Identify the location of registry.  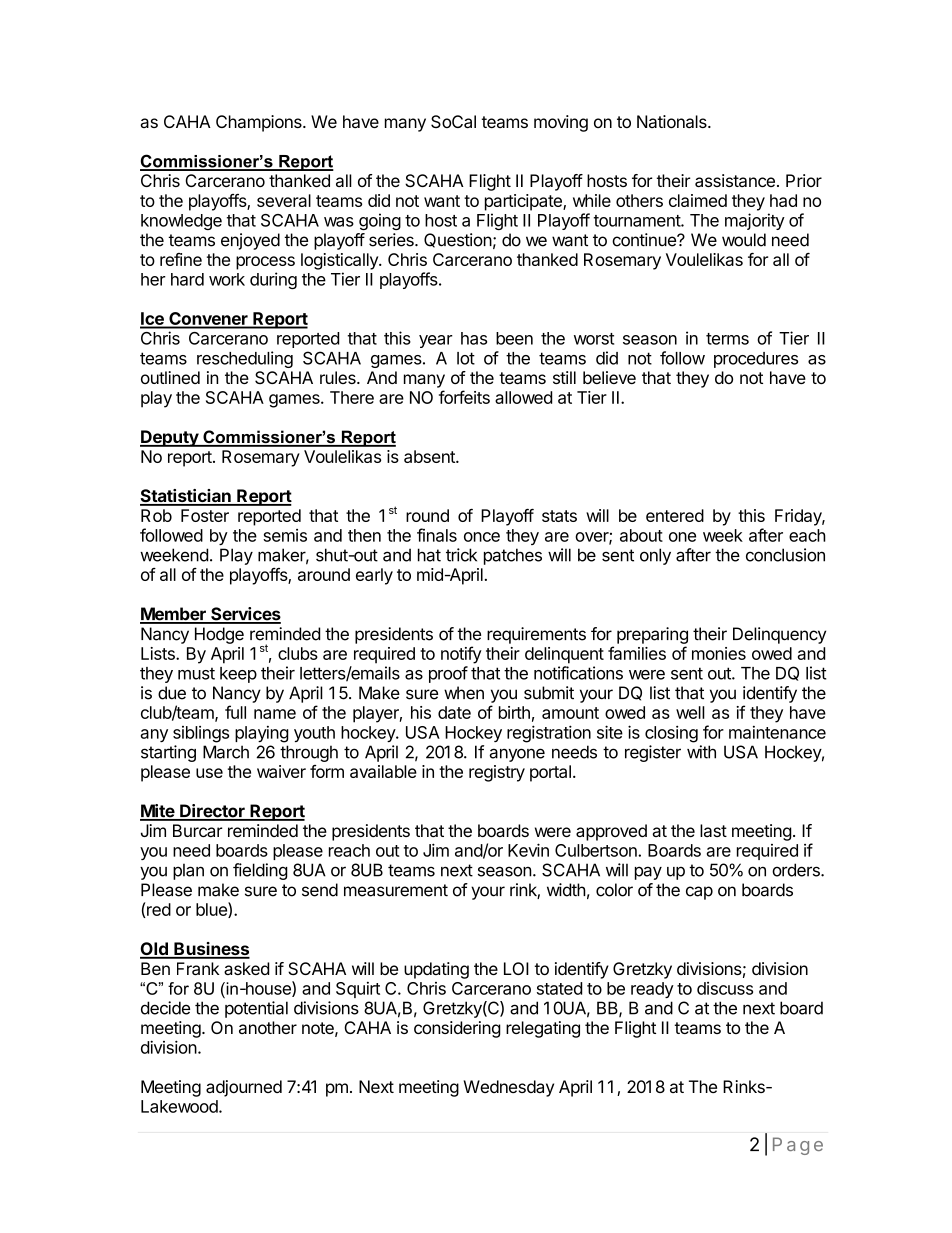
(497, 773).
